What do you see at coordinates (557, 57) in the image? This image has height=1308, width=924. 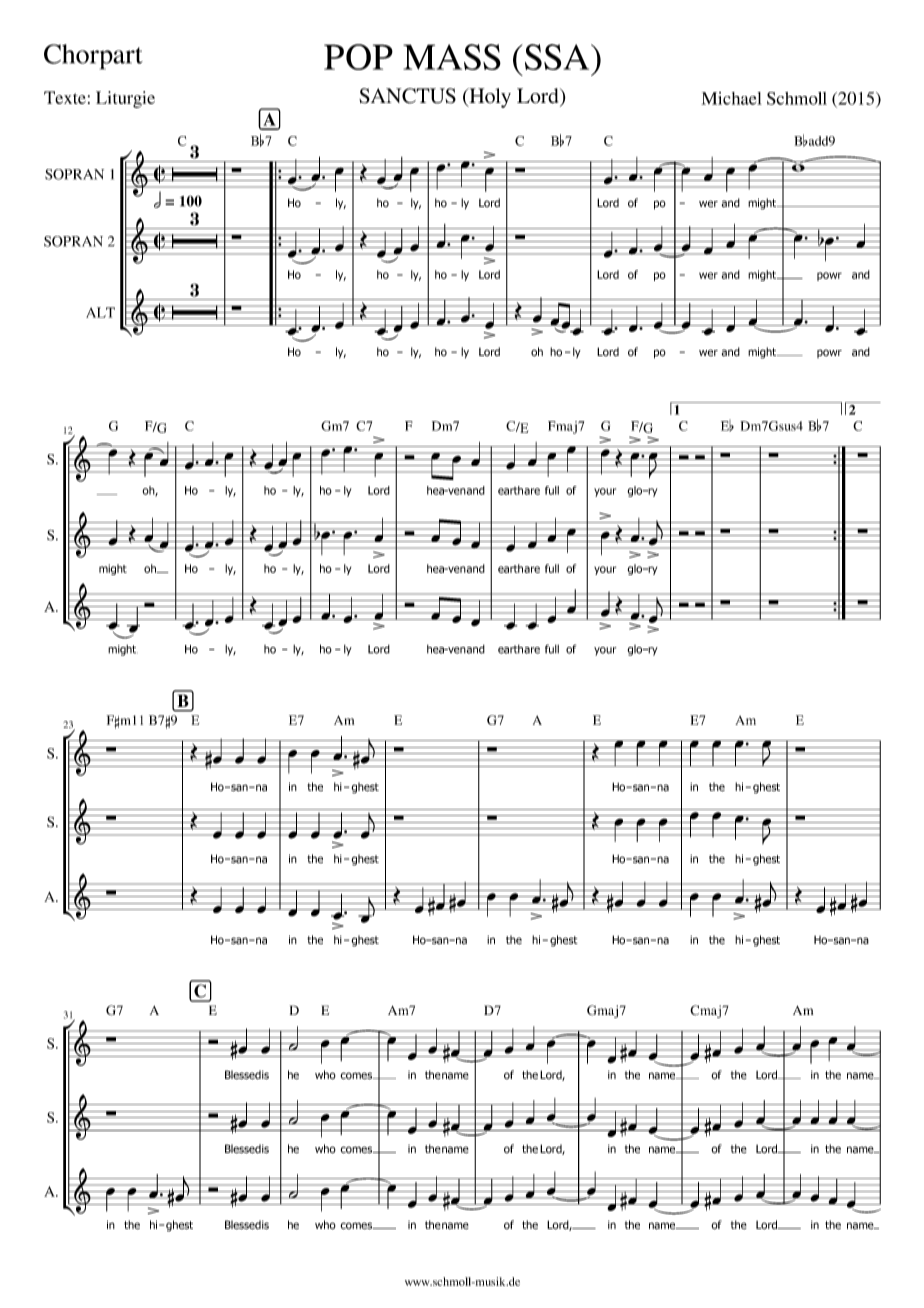 I see `SSA` at bounding box center [557, 57].
